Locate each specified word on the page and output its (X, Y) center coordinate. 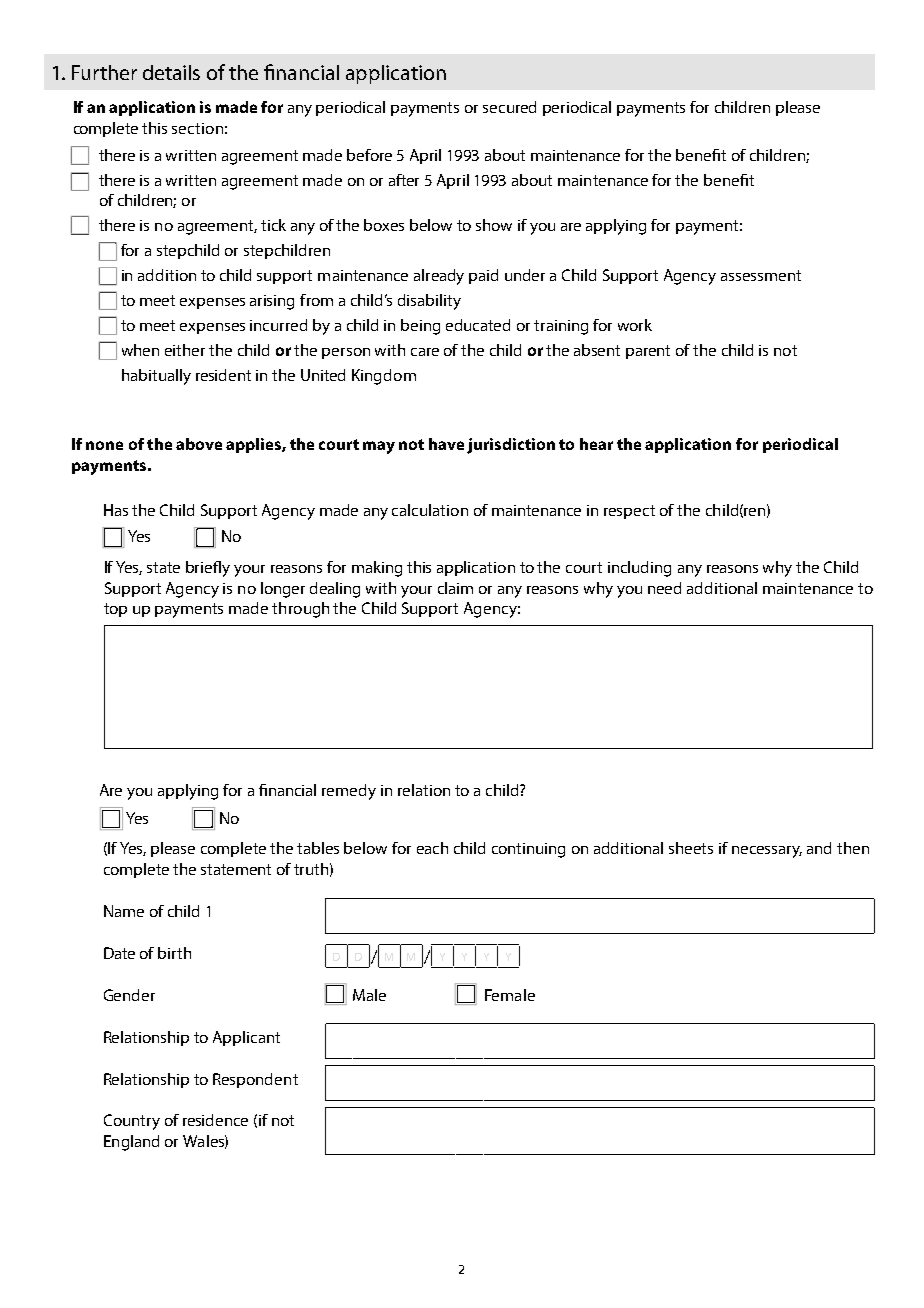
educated (478, 325)
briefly (208, 569)
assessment (761, 275)
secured (509, 107)
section (197, 128)
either (185, 350)
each (432, 848)
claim (455, 588)
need (664, 588)
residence (215, 1120)
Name (124, 911)
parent (648, 352)
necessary (767, 852)
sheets (691, 848)
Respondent (255, 1080)
